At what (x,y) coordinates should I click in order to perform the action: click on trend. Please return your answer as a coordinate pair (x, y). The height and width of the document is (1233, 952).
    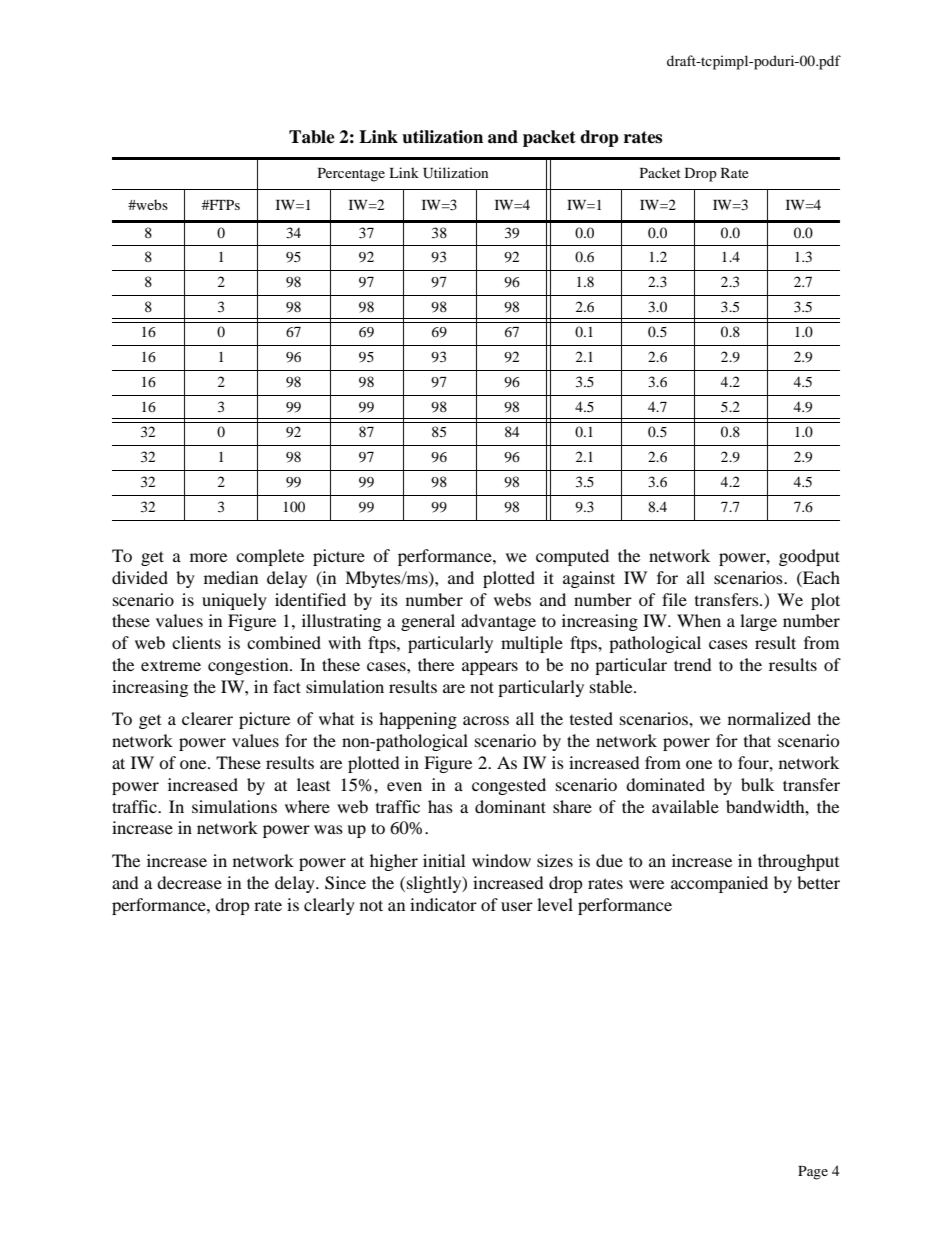
    Looking at the image, I should click on (693, 664).
